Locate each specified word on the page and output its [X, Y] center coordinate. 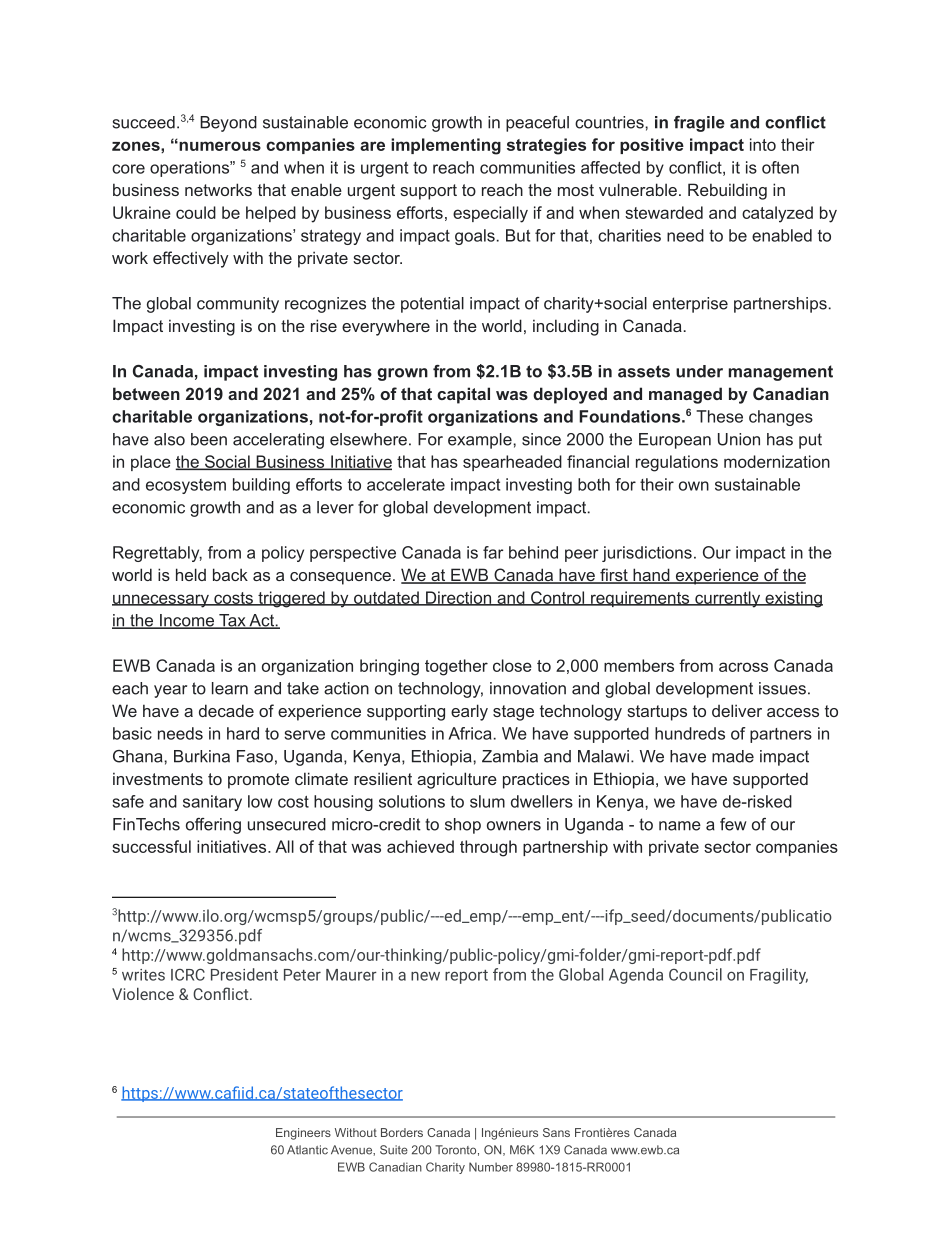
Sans [556, 1132]
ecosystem [186, 486]
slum [487, 801]
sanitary [212, 803]
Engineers [303, 1134]
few [733, 824]
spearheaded [512, 463]
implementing [446, 146]
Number [491, 1167]
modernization [777, 461]
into [763, 144]
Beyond [228, 124]
